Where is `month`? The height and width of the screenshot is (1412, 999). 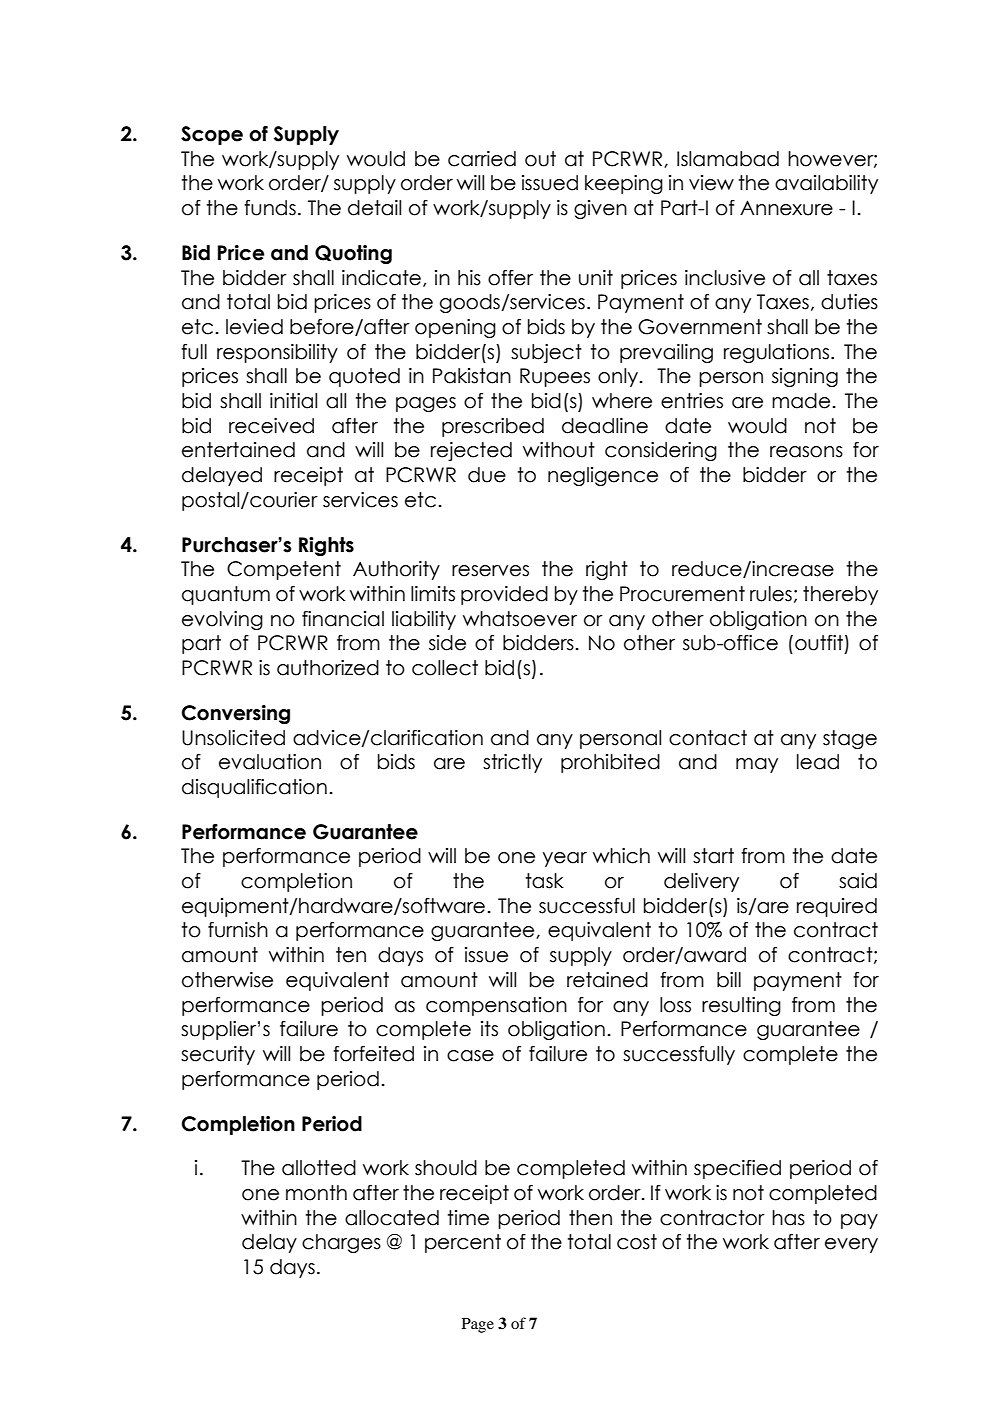 month is located at coordinates (316, 1193).
